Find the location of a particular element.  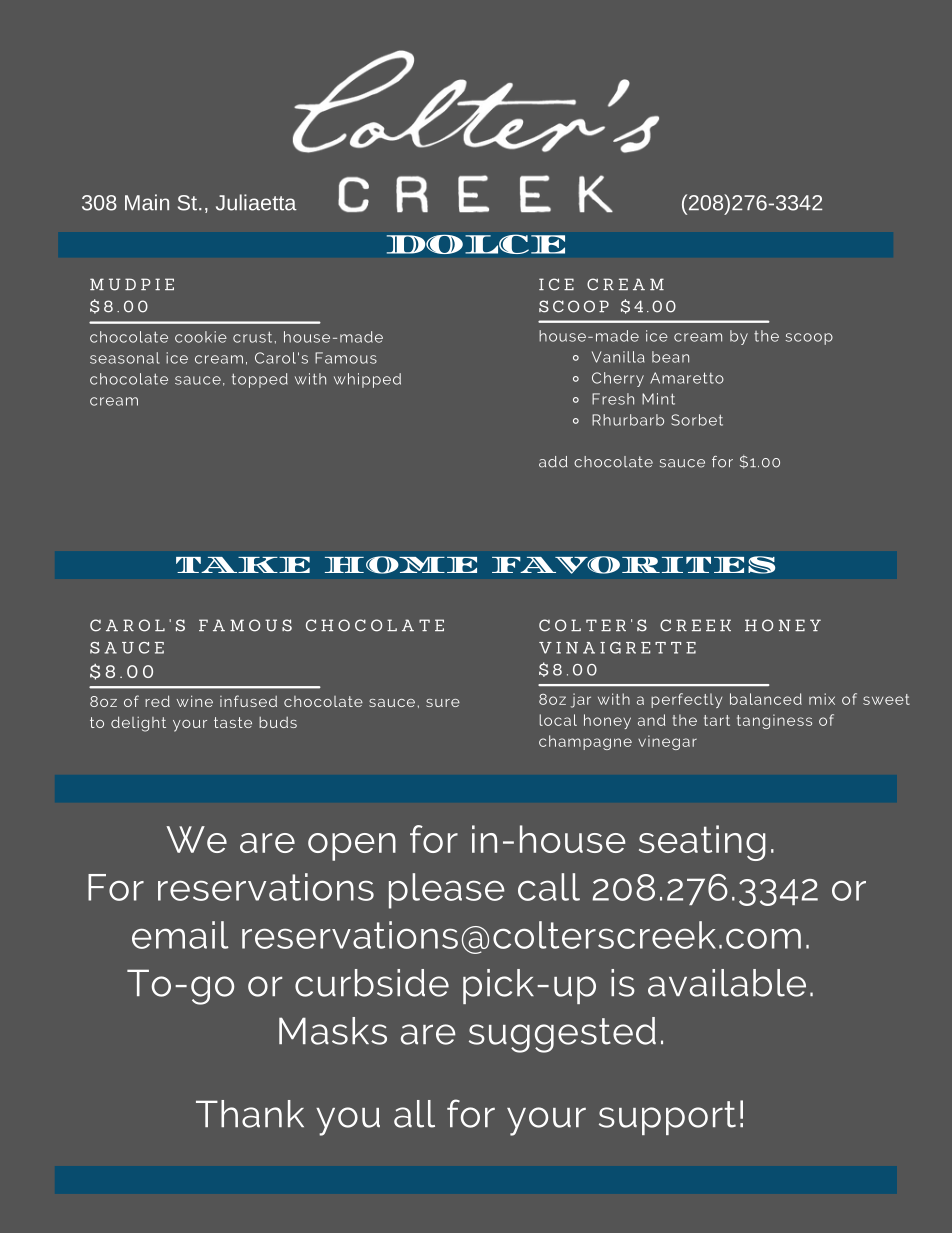

DOLCE is located at coordinates (476, 244).
